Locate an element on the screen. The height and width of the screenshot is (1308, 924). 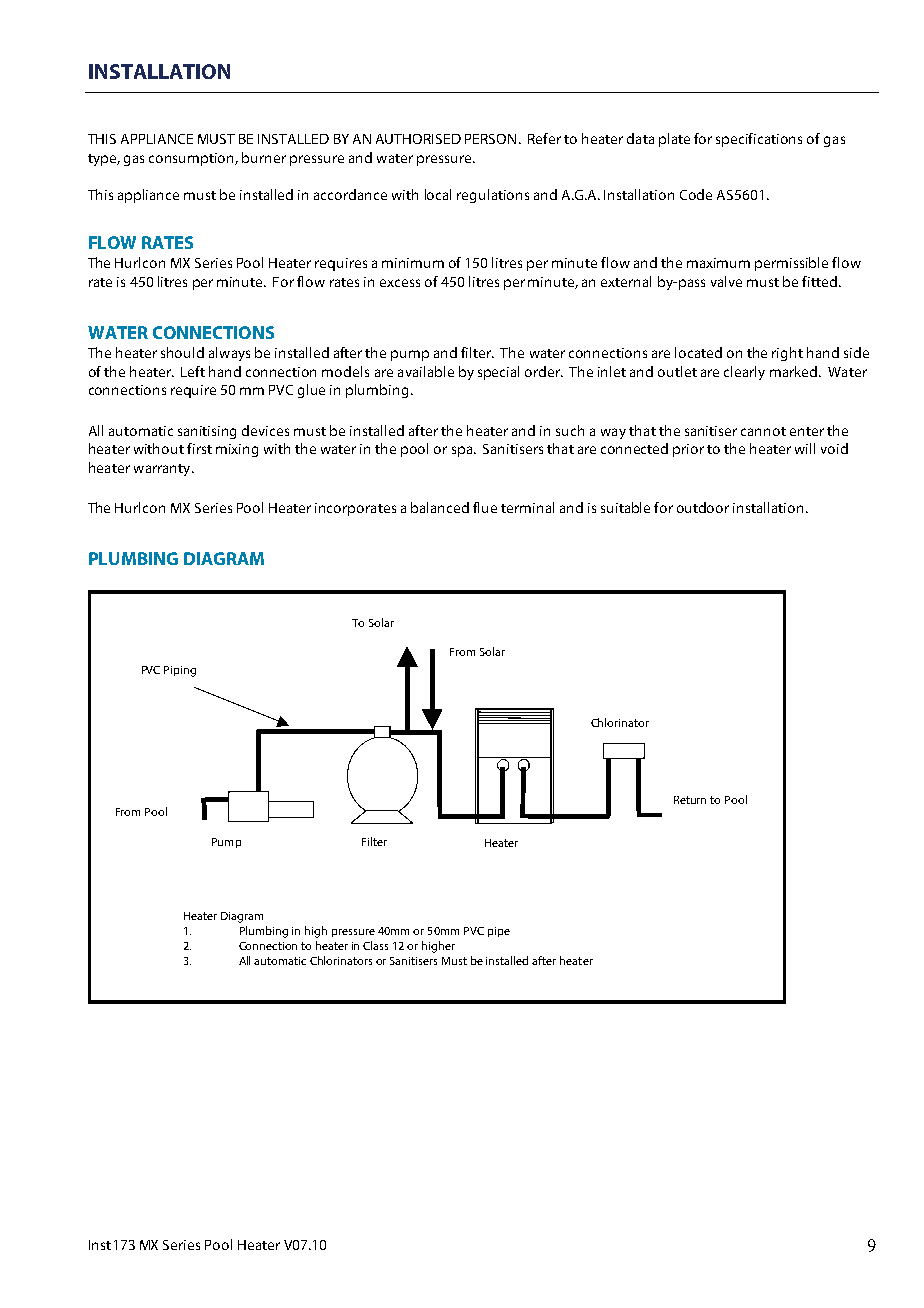
Class is located at coordinates (375, 945).
